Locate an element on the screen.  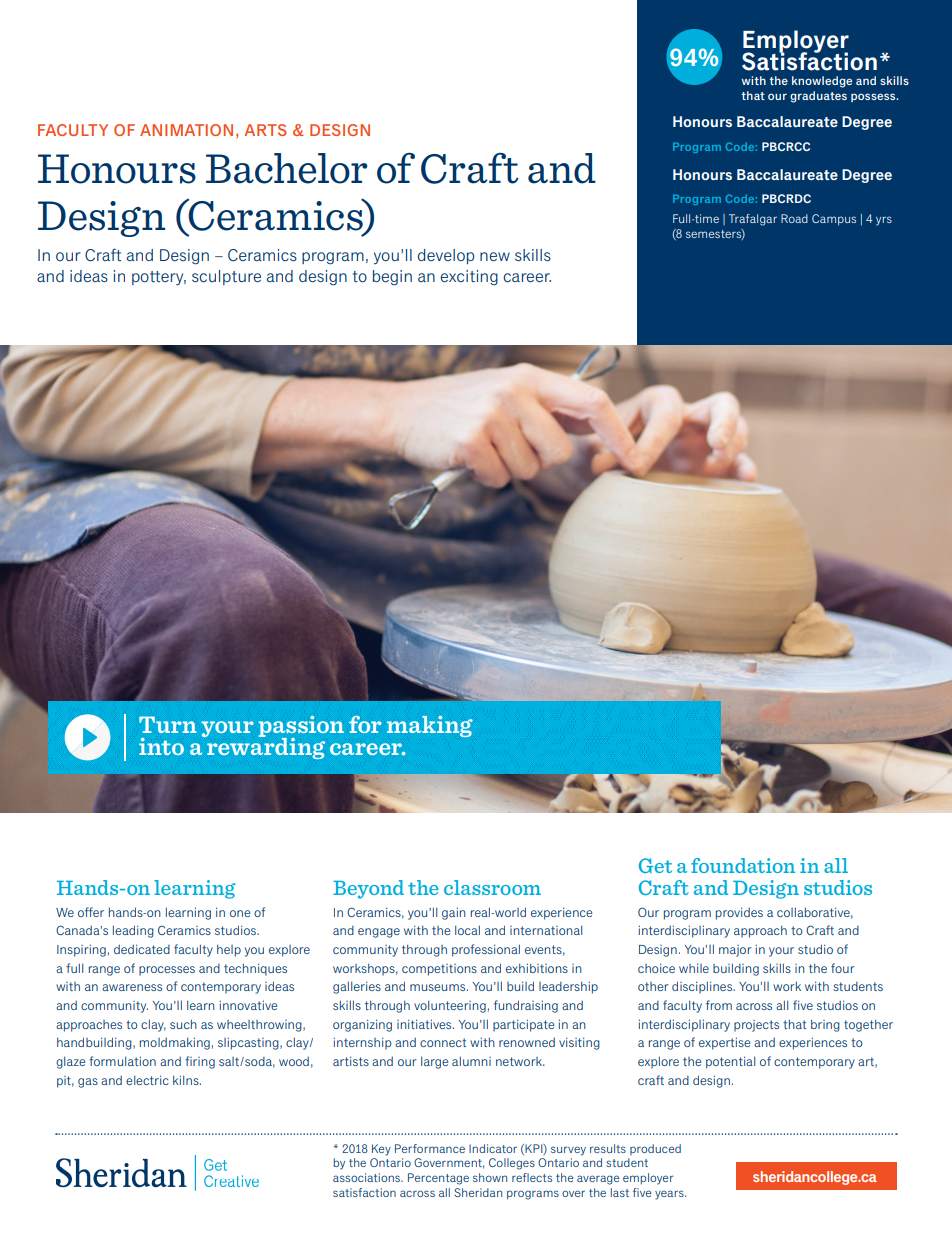
Bachelor is located at coordinates (287, 168).
